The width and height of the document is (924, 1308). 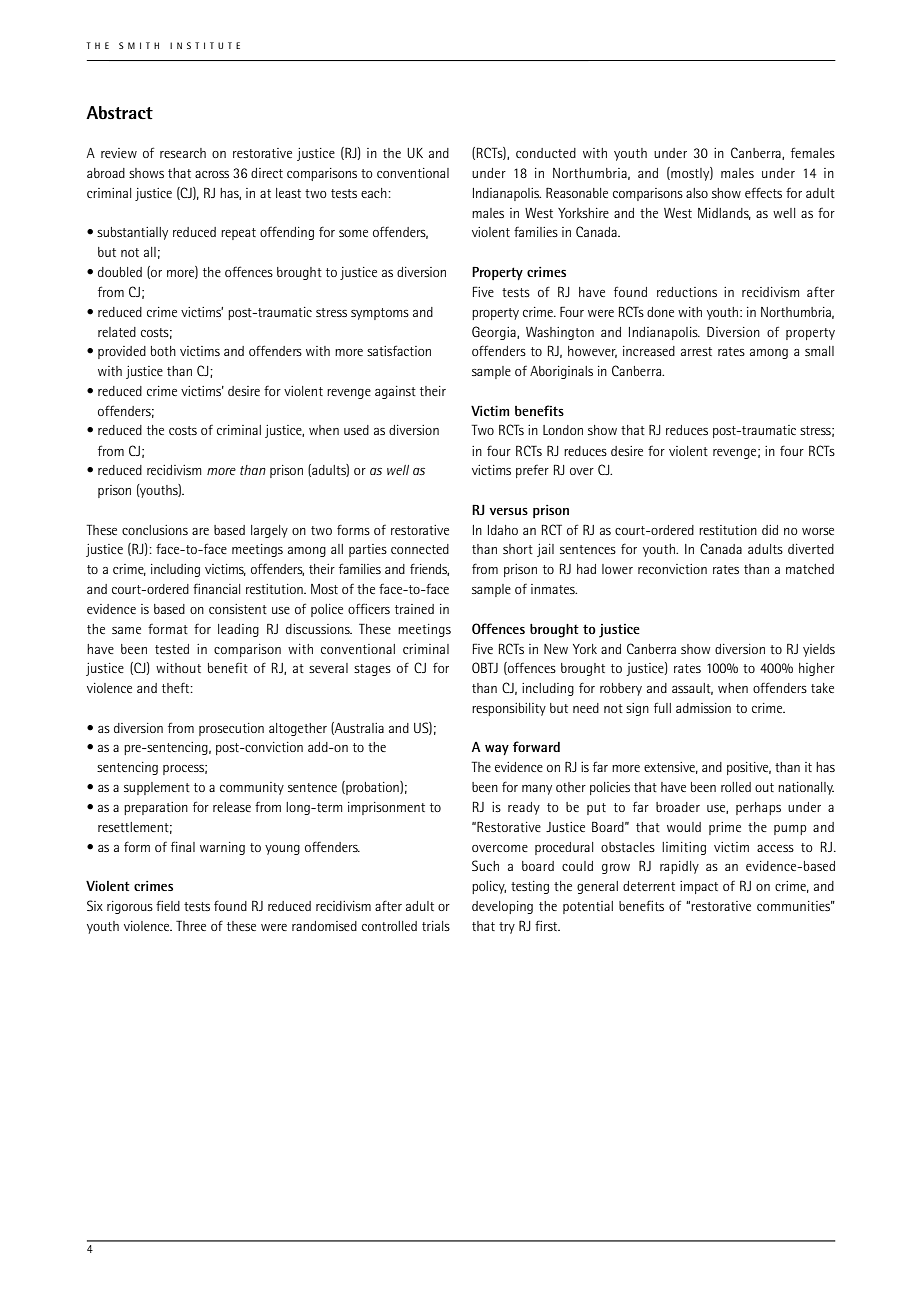 I want to click on effects, so click(x=763, y=192).
